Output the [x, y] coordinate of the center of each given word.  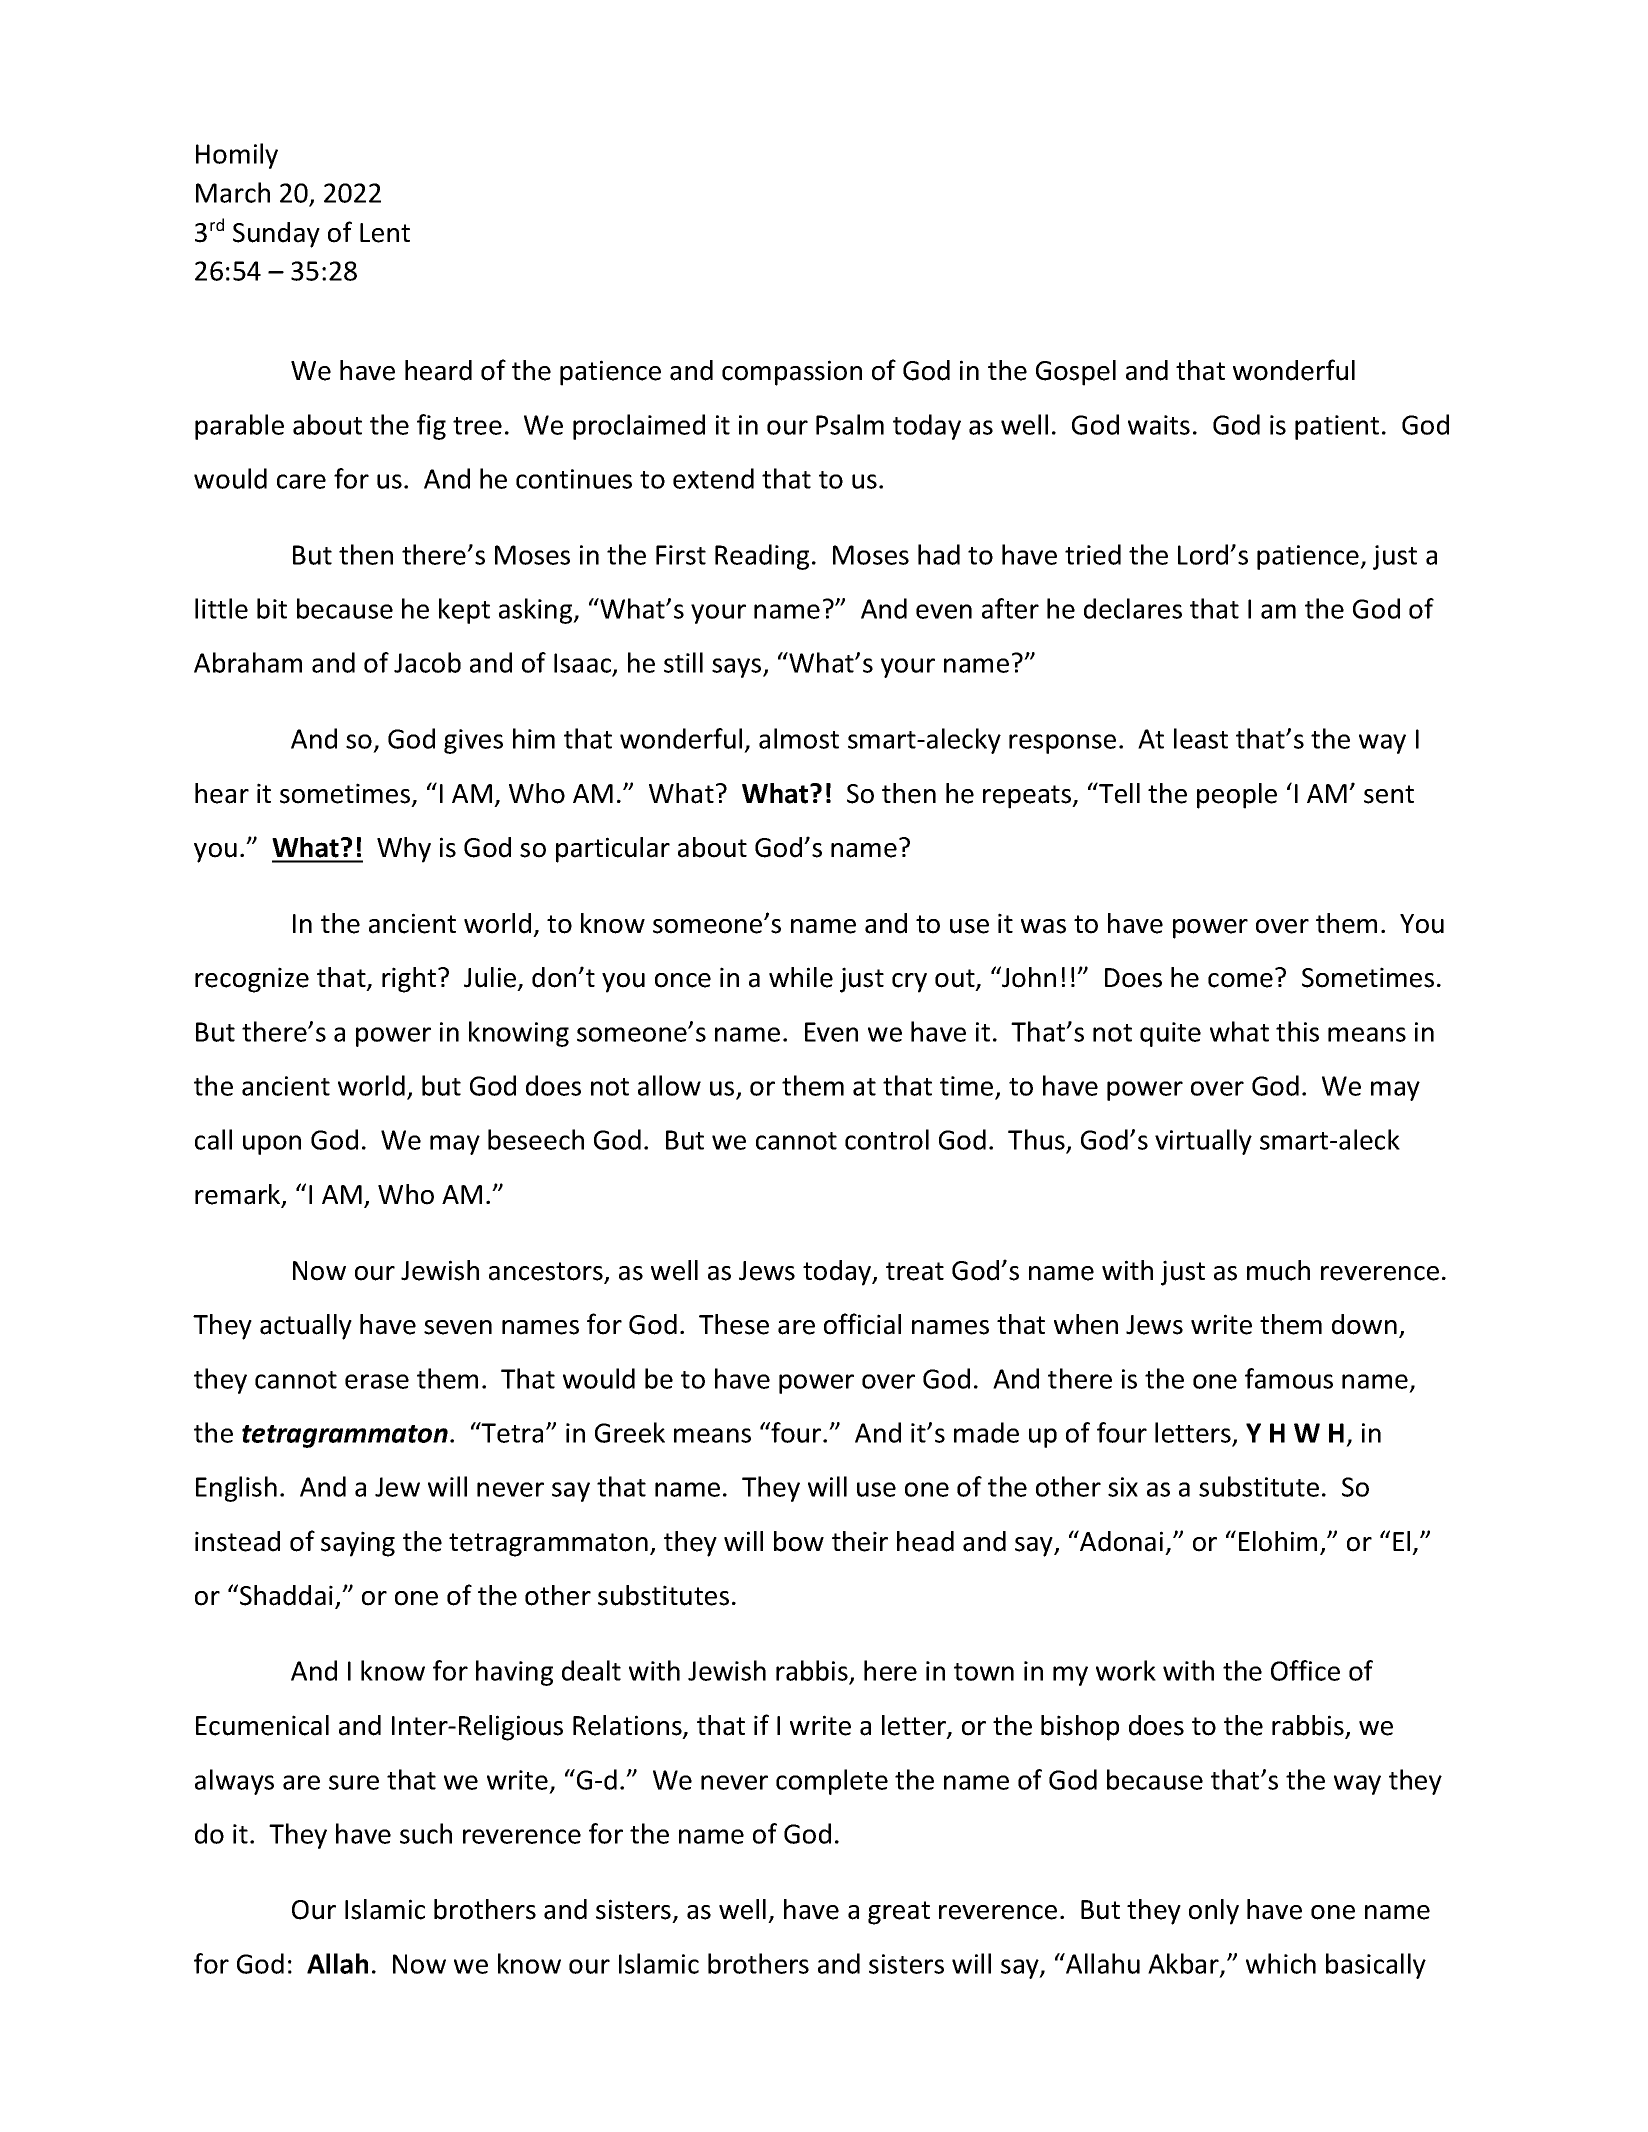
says [738, 668]
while [801, 977]
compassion [792, 373]
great [899, 1913]
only [1214, 1912]
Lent [385, 233]
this [1297, 1031]
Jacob [427, 662]
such [426, 1833]
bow [799, 1541]
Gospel [1076, 373]
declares [1133, 608]
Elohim [1278, 1541]
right [410, 980]
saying [358, 1544]
